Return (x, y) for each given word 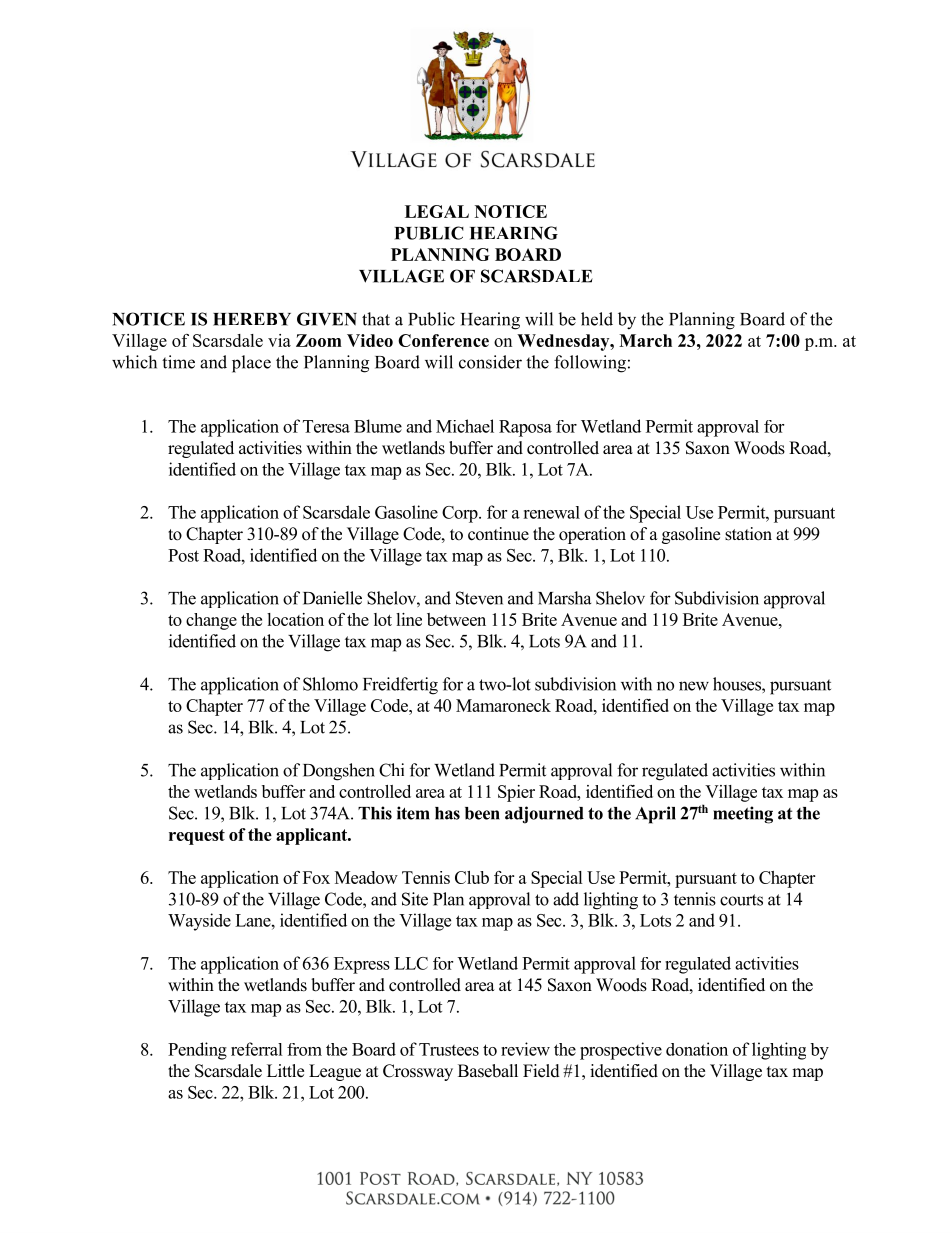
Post (183, 555)
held (597, 319)
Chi (391, 770)
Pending (197, 1051)
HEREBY (252, 319)
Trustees (449, 1049)
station (748, 534)
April (655, 815)
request (197, 837)
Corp (461, 514)
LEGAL (437, 211)
